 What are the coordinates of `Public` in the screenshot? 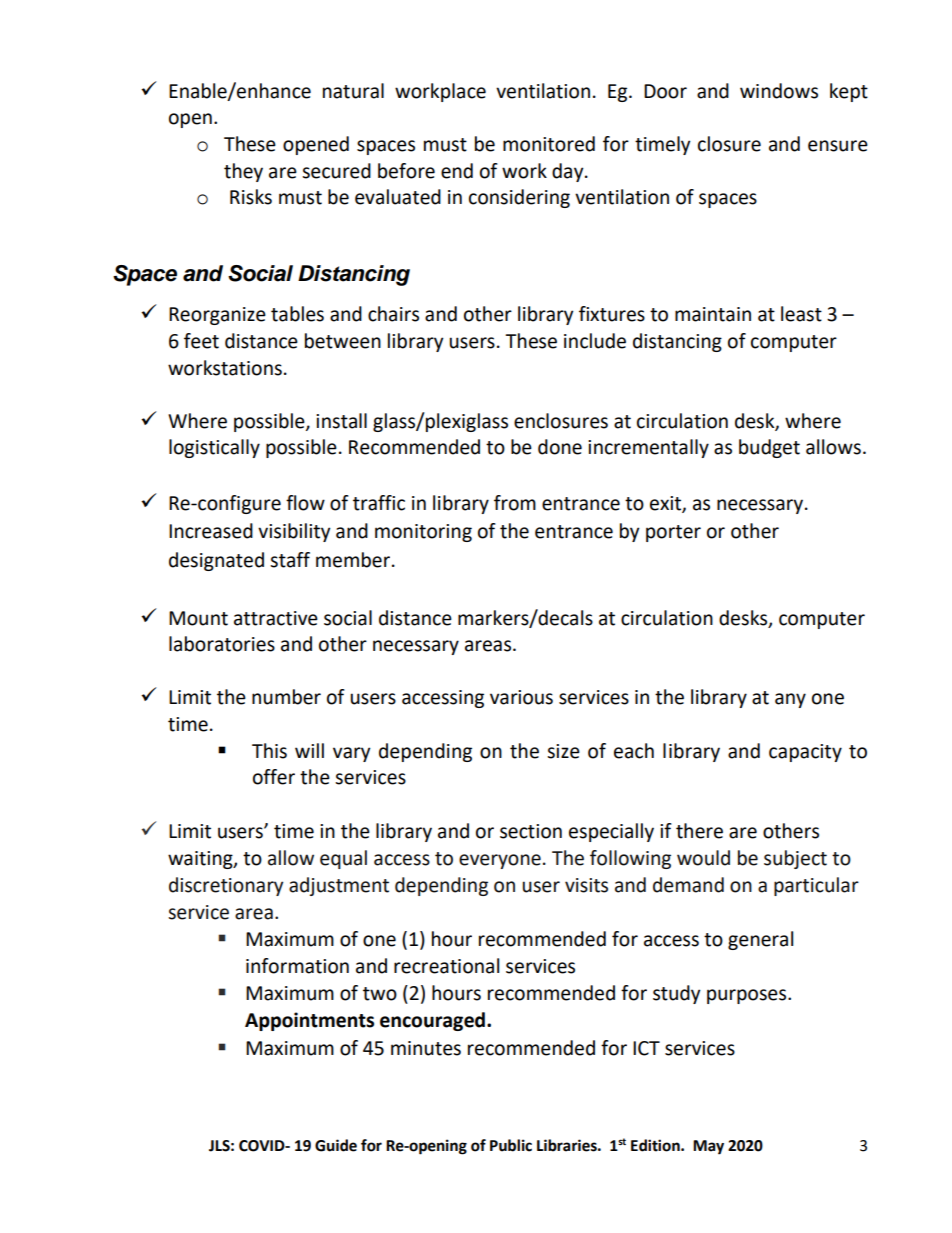 It's located at (511, 1145).
